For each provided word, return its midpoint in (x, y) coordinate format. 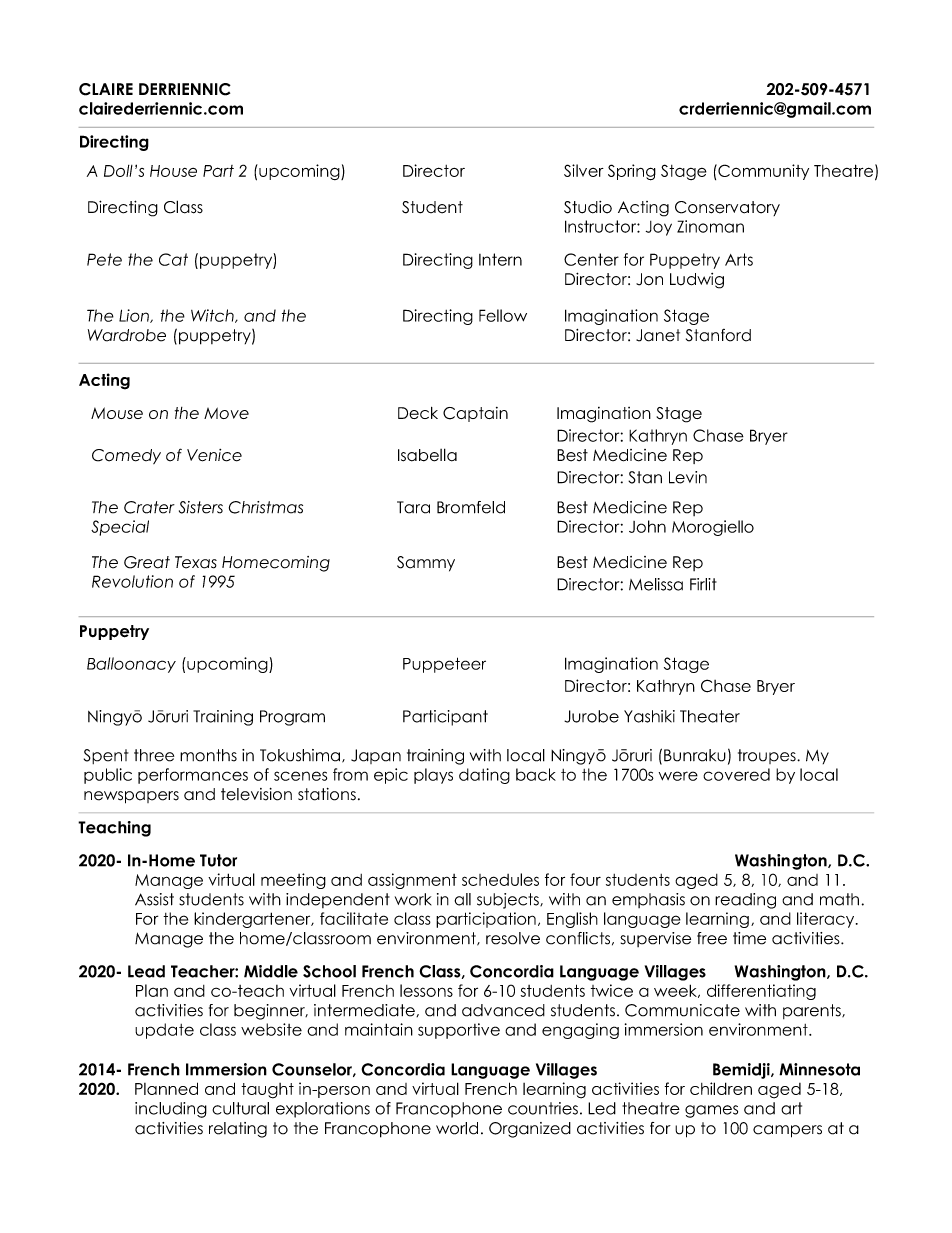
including (171, 1110)
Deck (418, 413)
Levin (688, 477)
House (173, 171)
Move (226, 413)
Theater (710, 716)
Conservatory (727, 208)
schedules (500, 879)
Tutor (218, 860)
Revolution (132, 581)
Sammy (426, 564)
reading (745, 901)
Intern (500, 259)
